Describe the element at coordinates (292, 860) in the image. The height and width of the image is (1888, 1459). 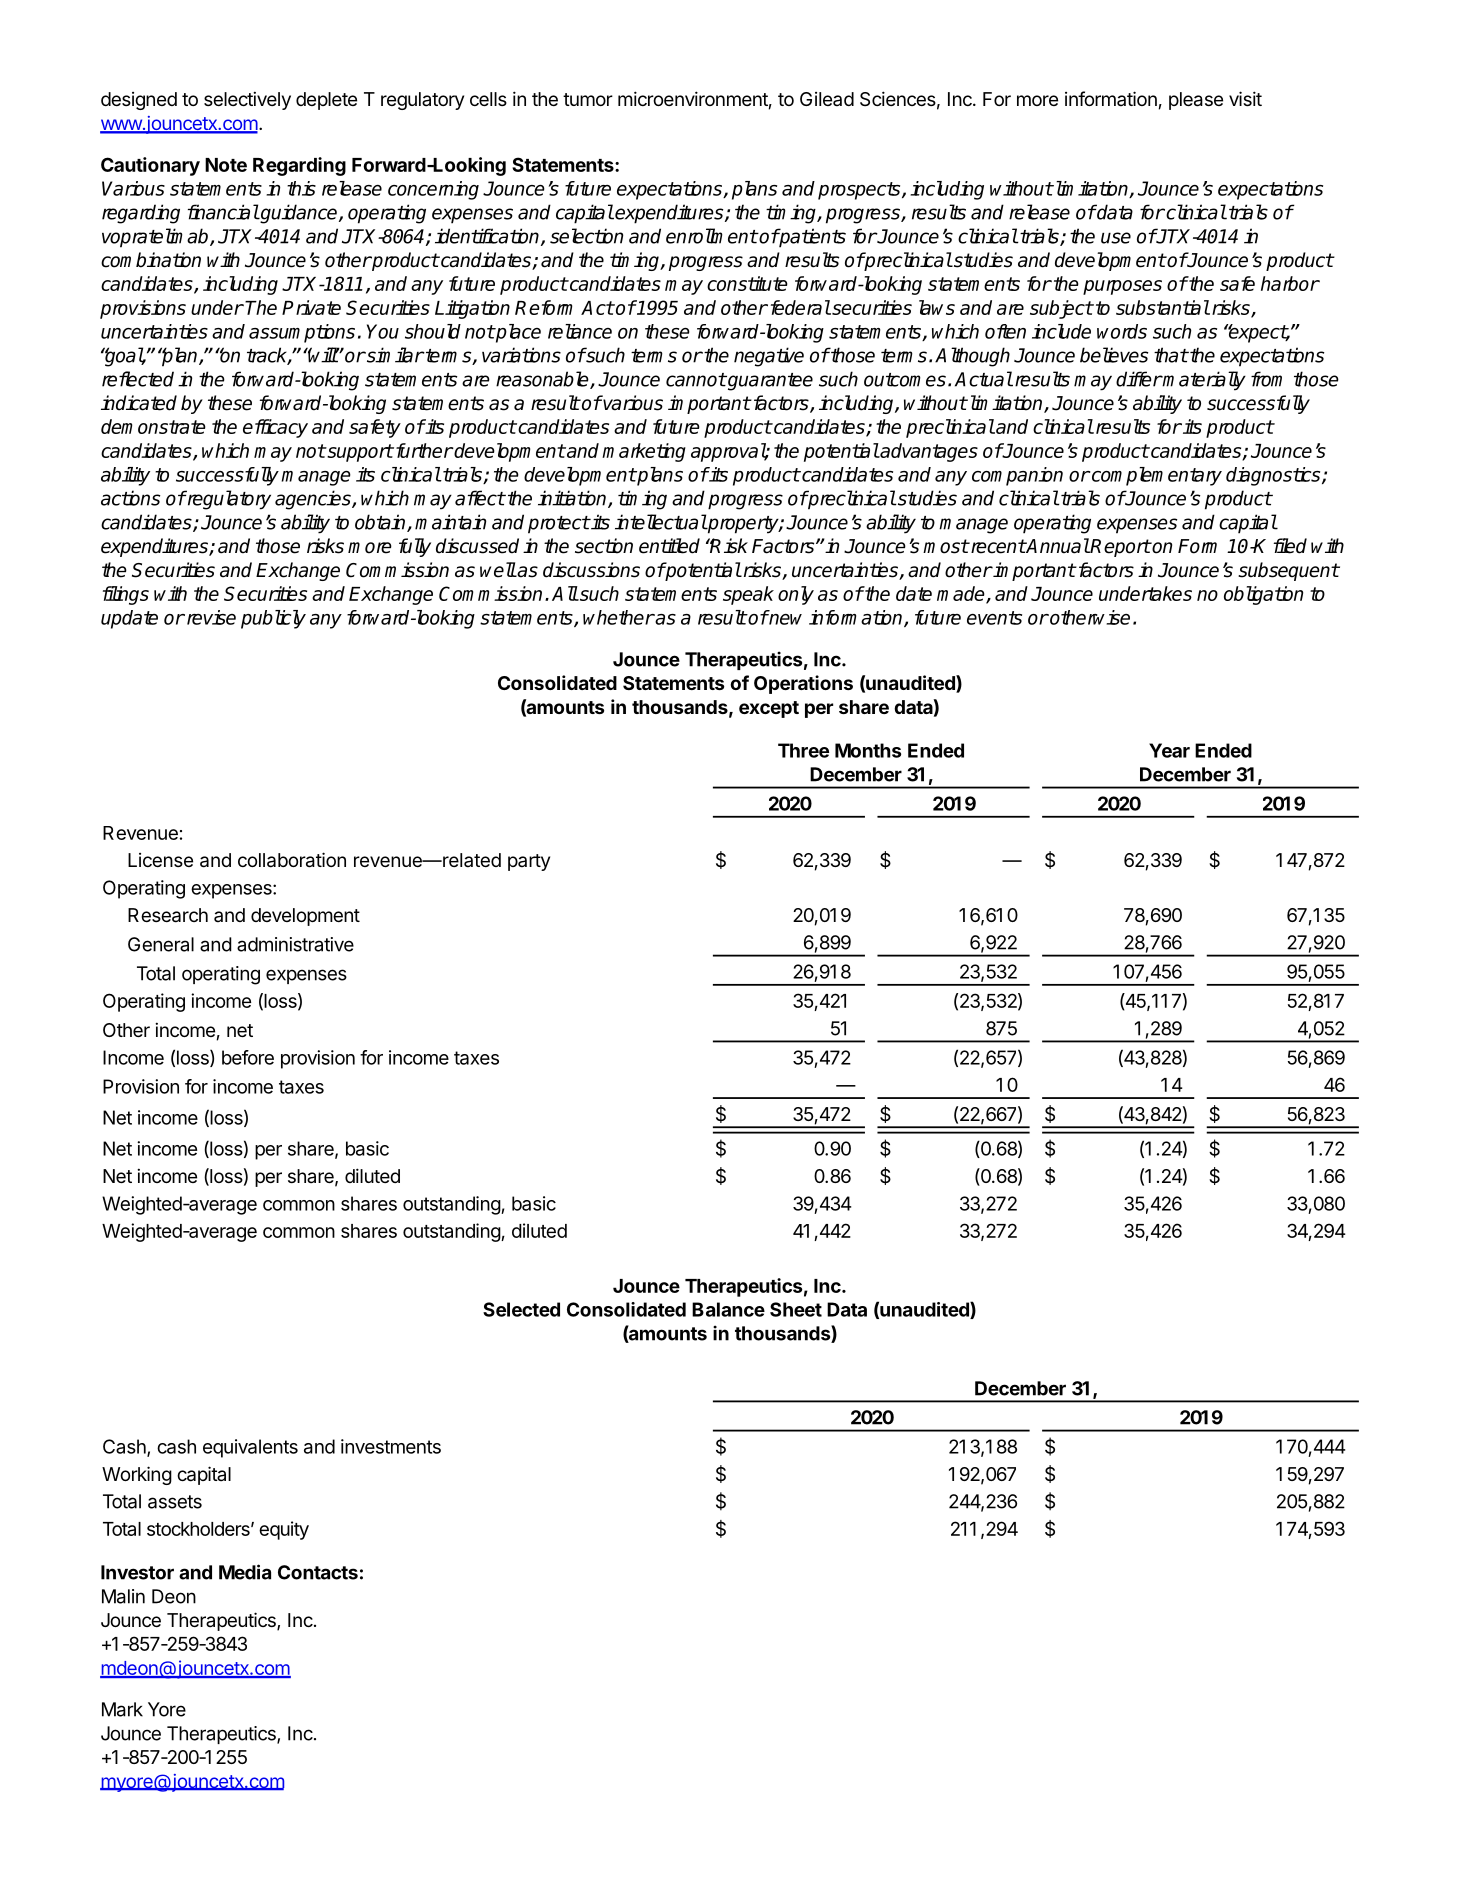
I see `collaboration` at that location.
